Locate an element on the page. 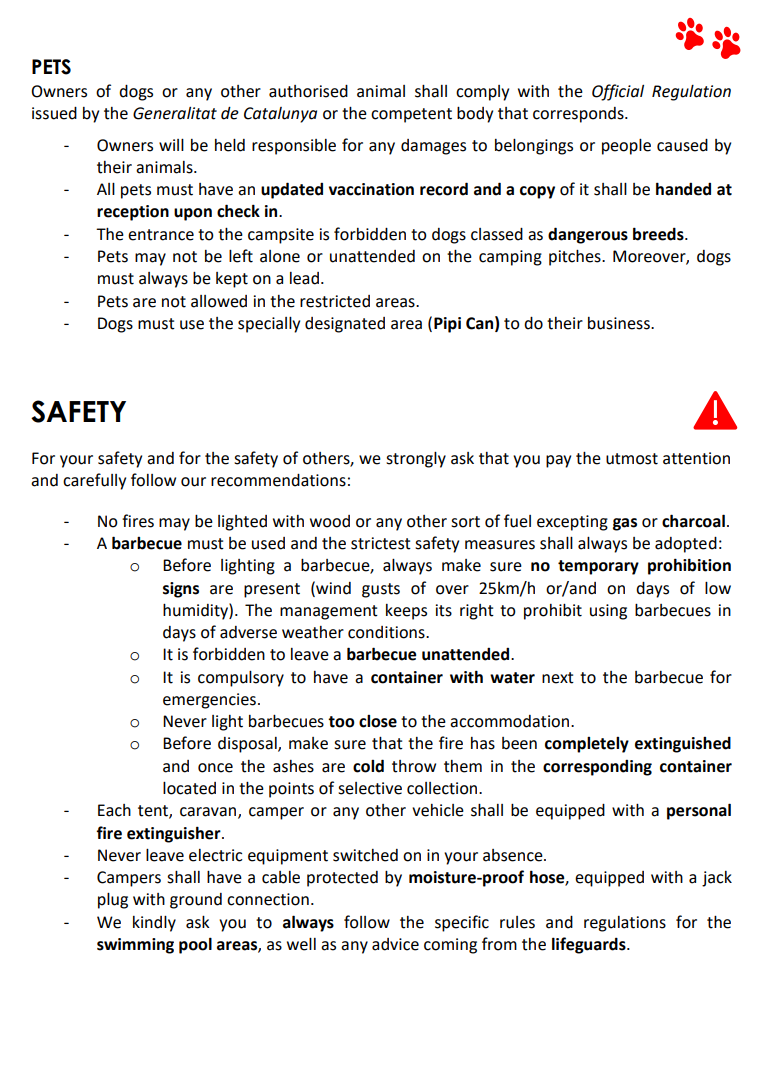  will is located at coordinates (171, 145).
